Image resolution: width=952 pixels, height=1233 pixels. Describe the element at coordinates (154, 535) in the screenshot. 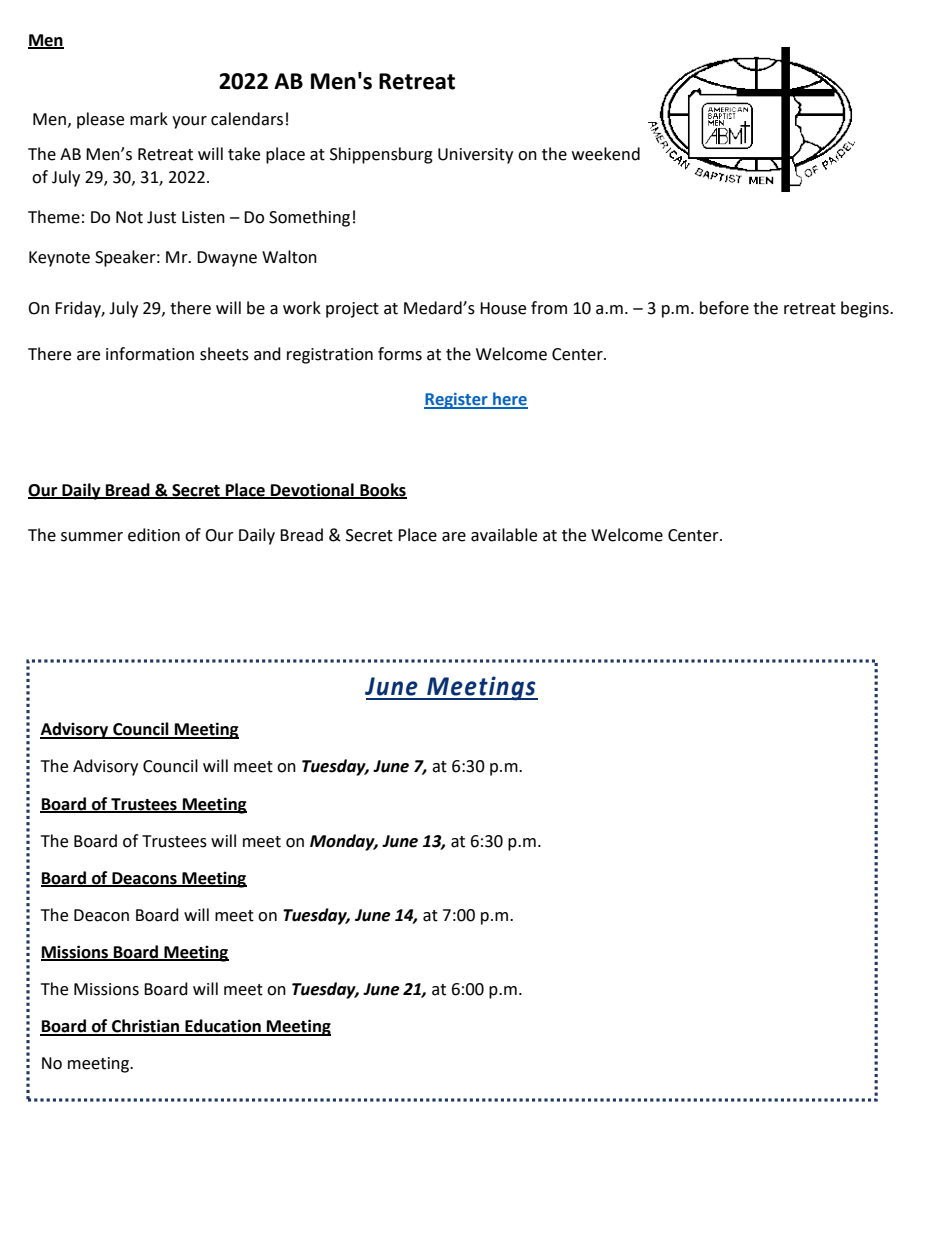

I see `edition` at that location.
